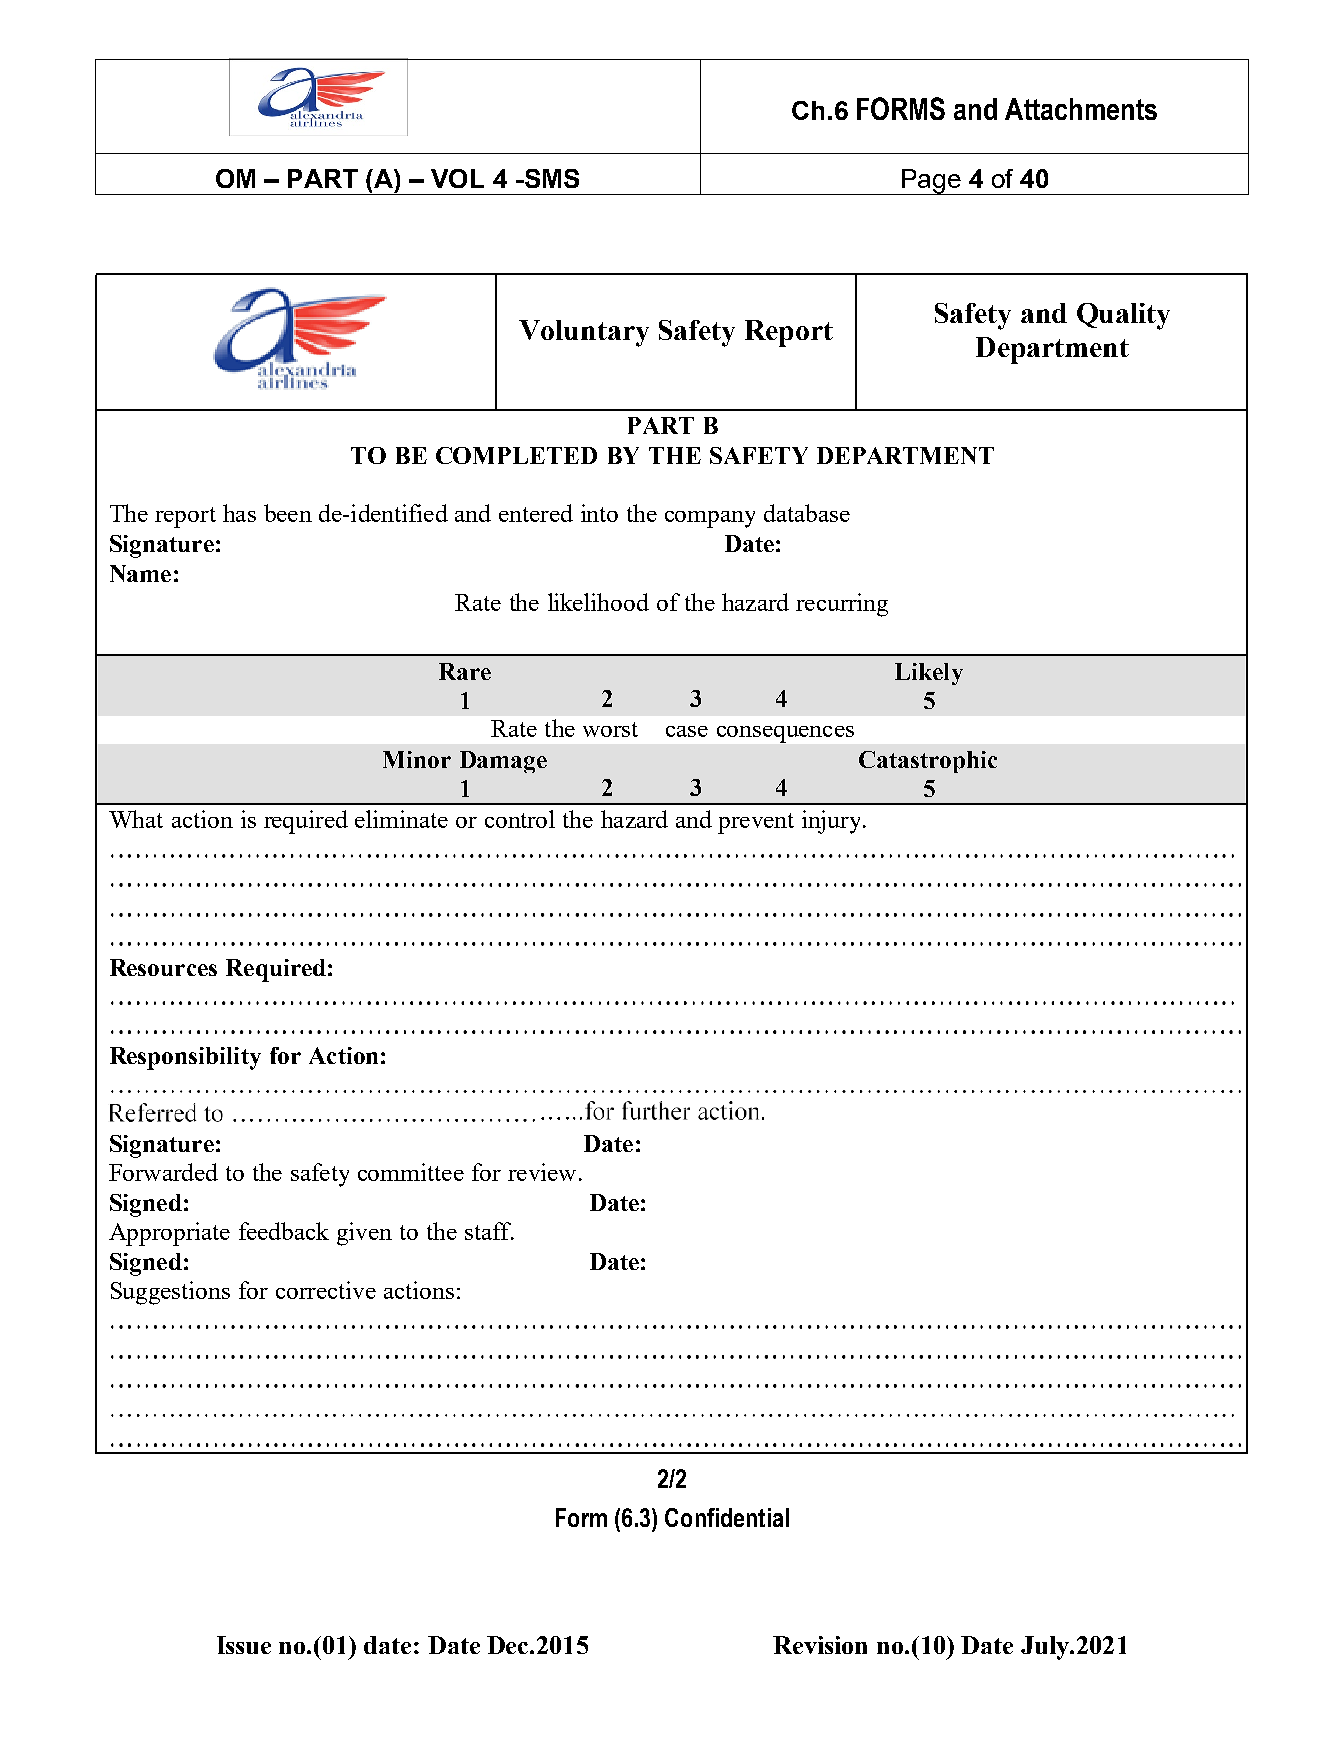  I want to click on Likely, so click(929, 674).
